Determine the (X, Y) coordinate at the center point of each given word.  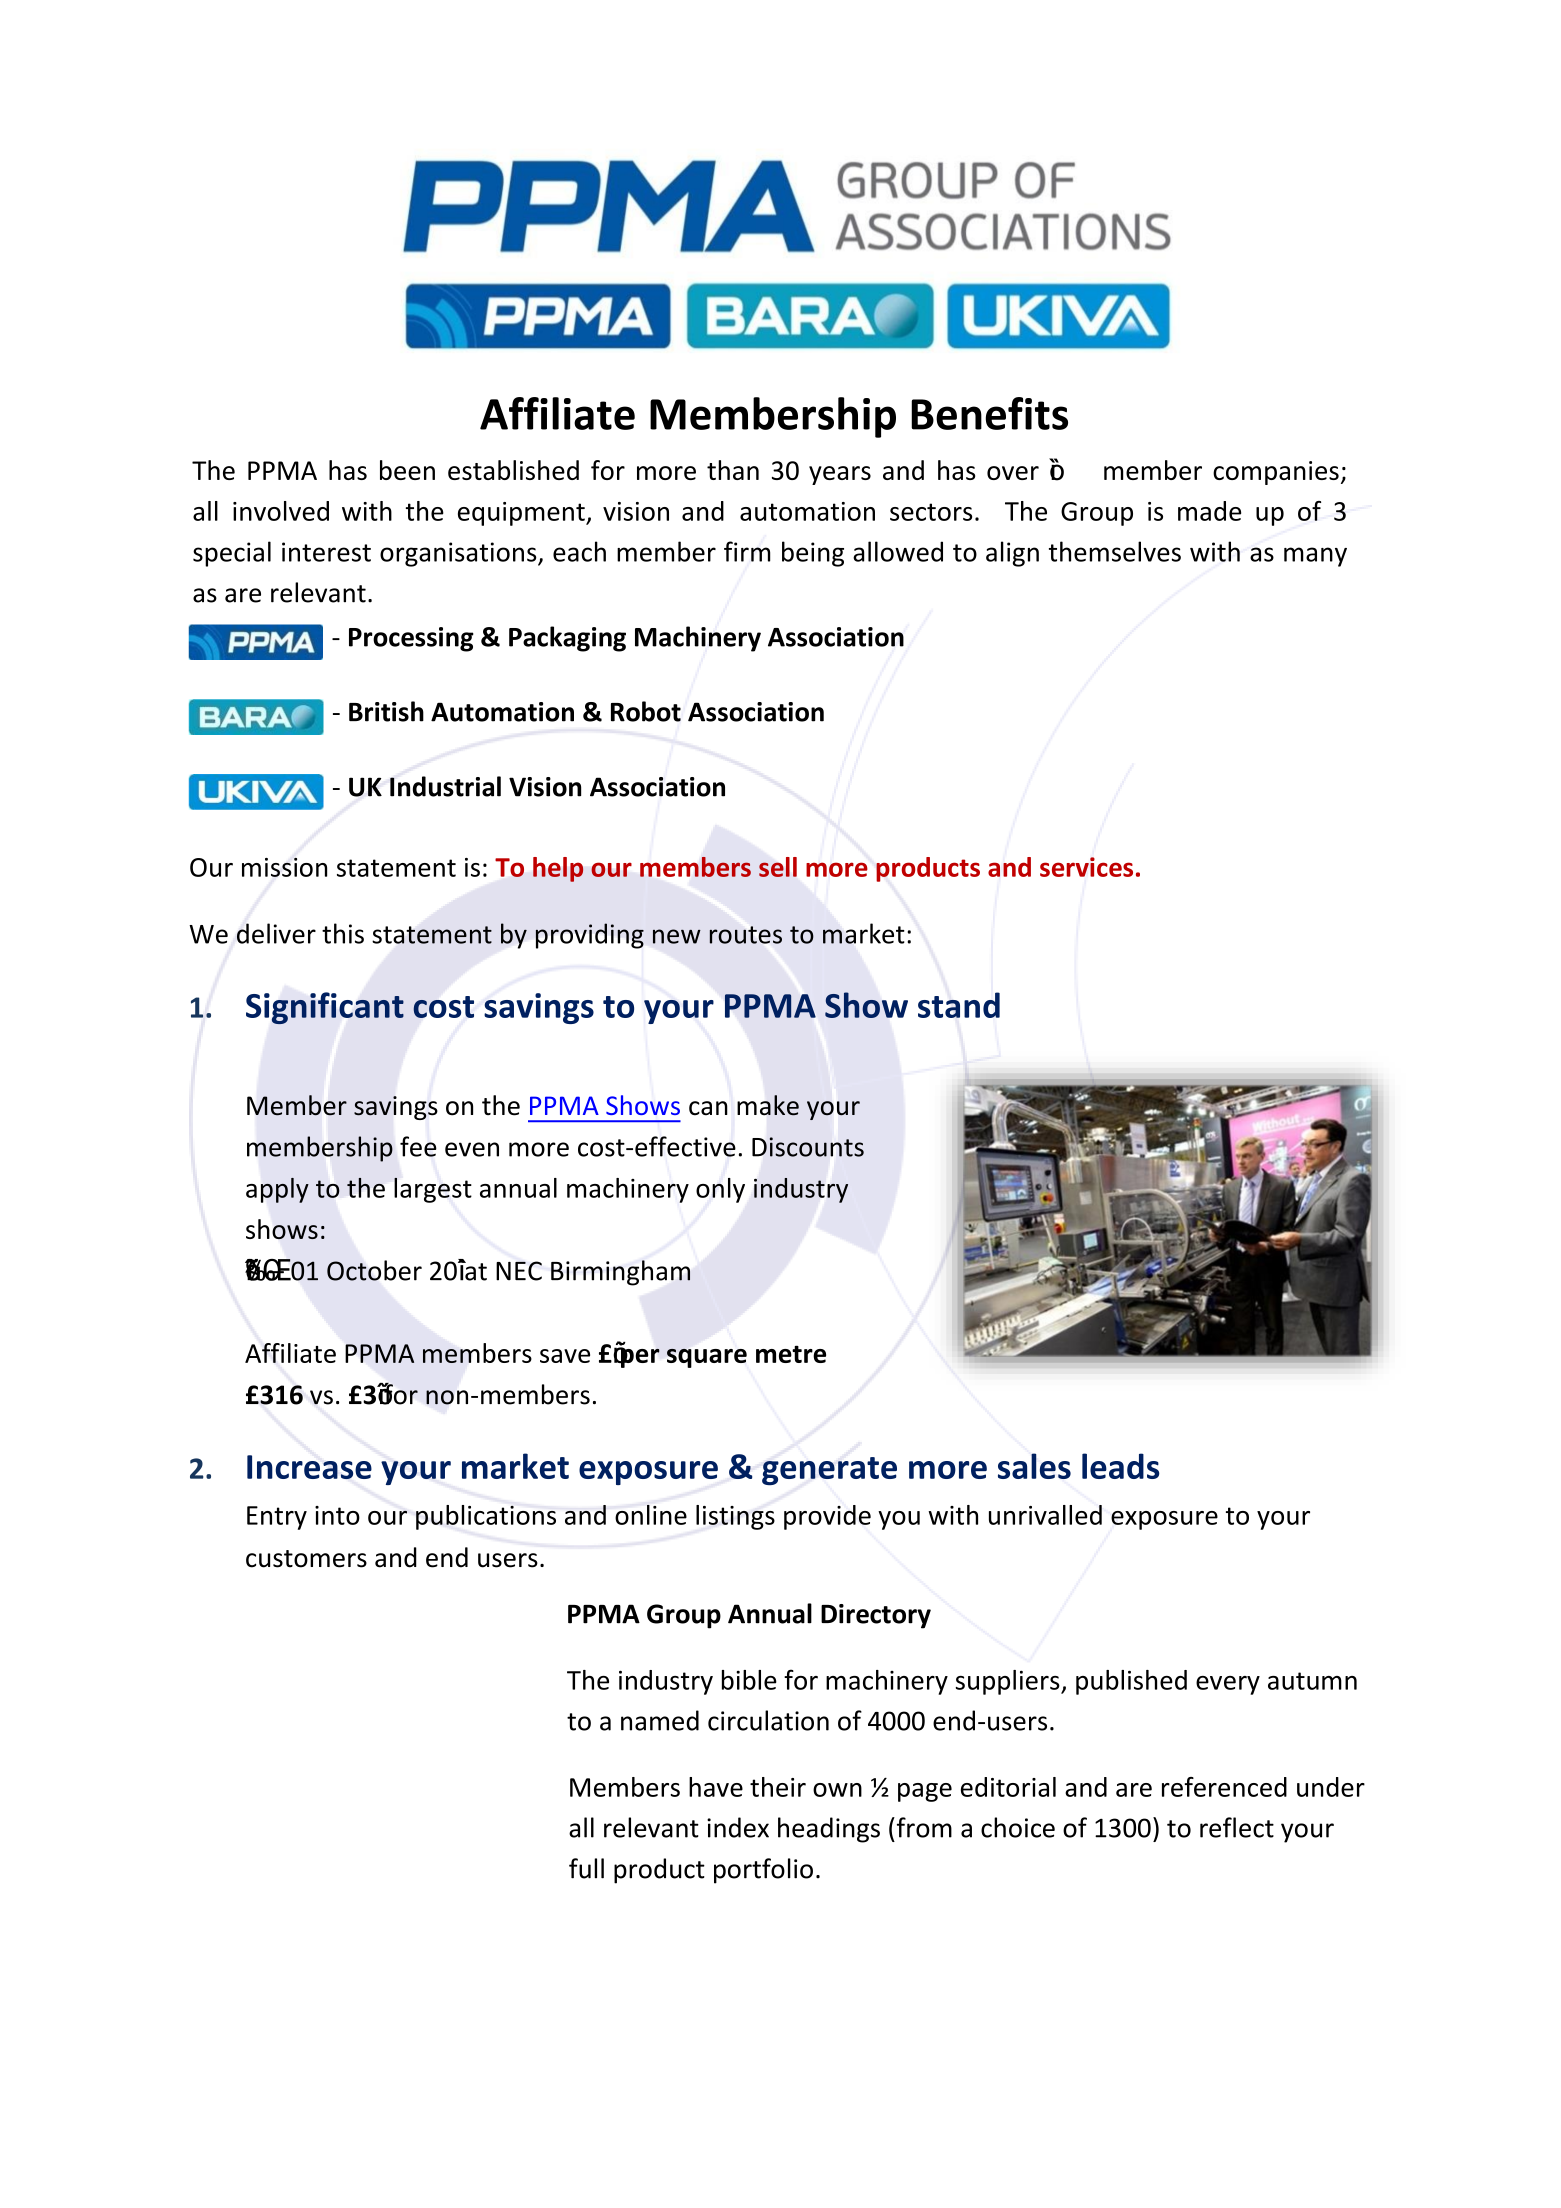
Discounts (808, 1147)
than (733, 470)
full (586, 1868)
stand (959, 1005)
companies (1276, 473)
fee (418, 1146)
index (738, 1827)
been (407, 470)
